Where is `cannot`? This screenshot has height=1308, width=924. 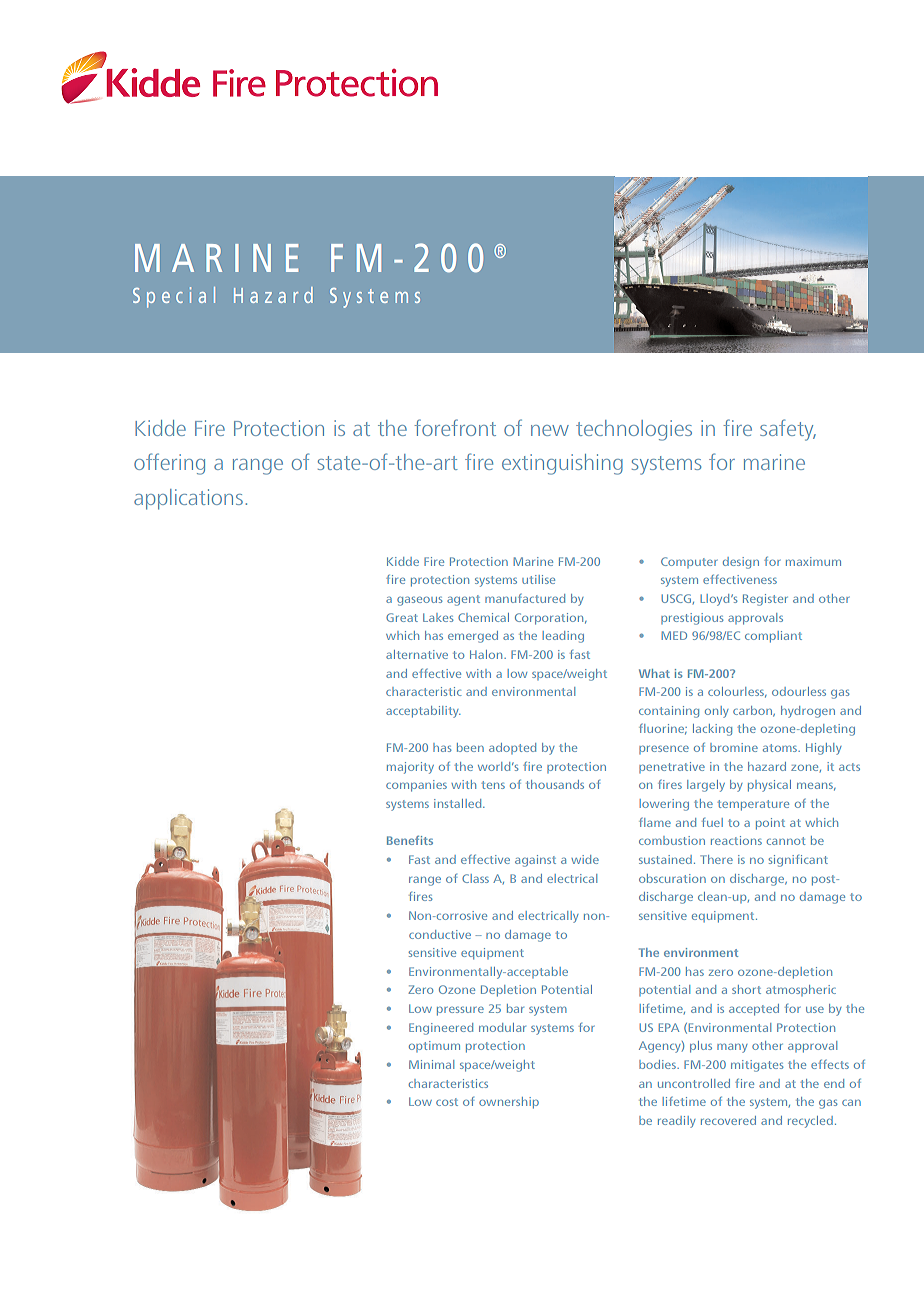
cannot is located at coordinates (786, 841).
